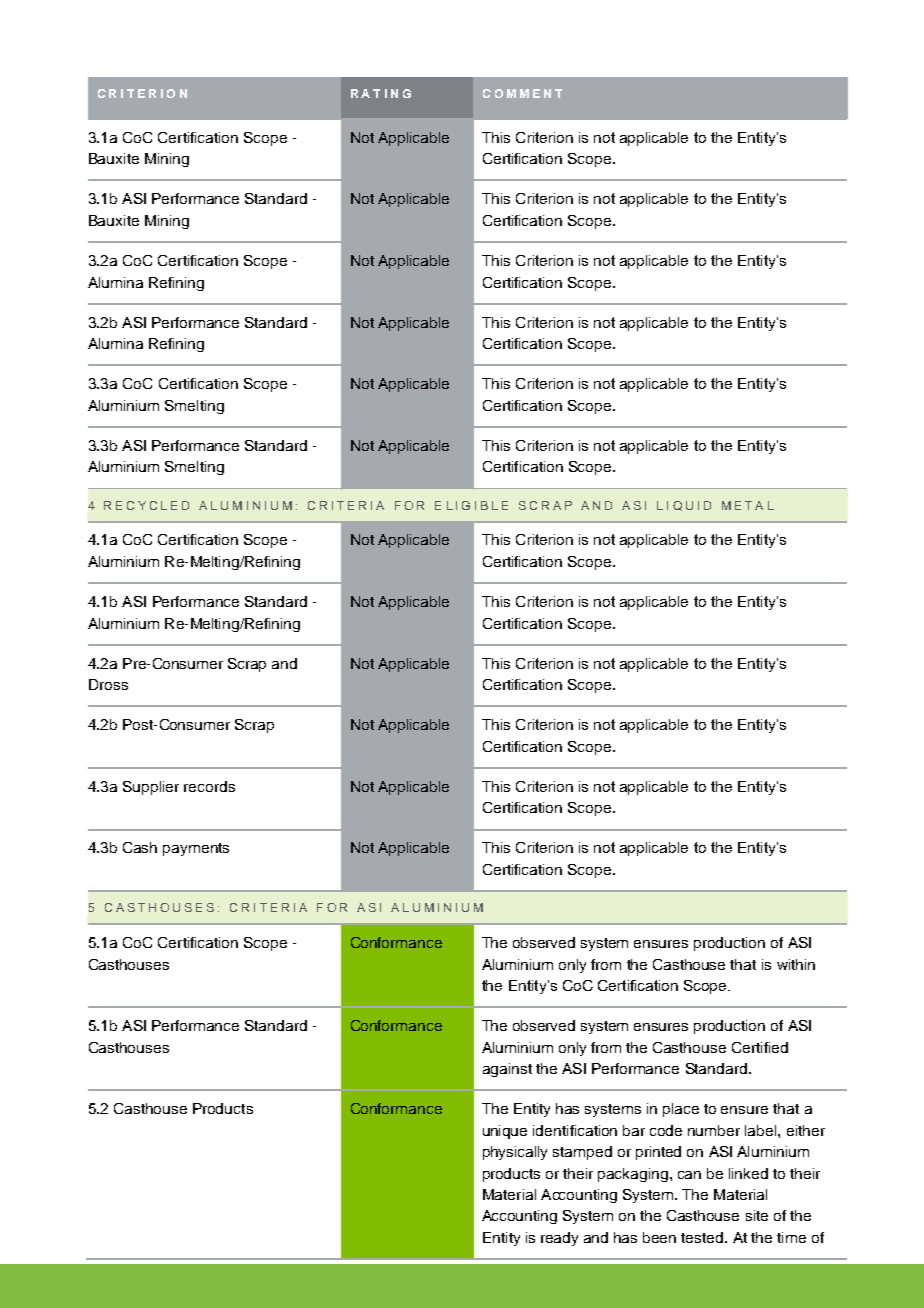 This image has width=924, height=1308. What do you see at coordinates (515, 1153) in the image?
I see `physically` at bounding box center [515, 1153].
